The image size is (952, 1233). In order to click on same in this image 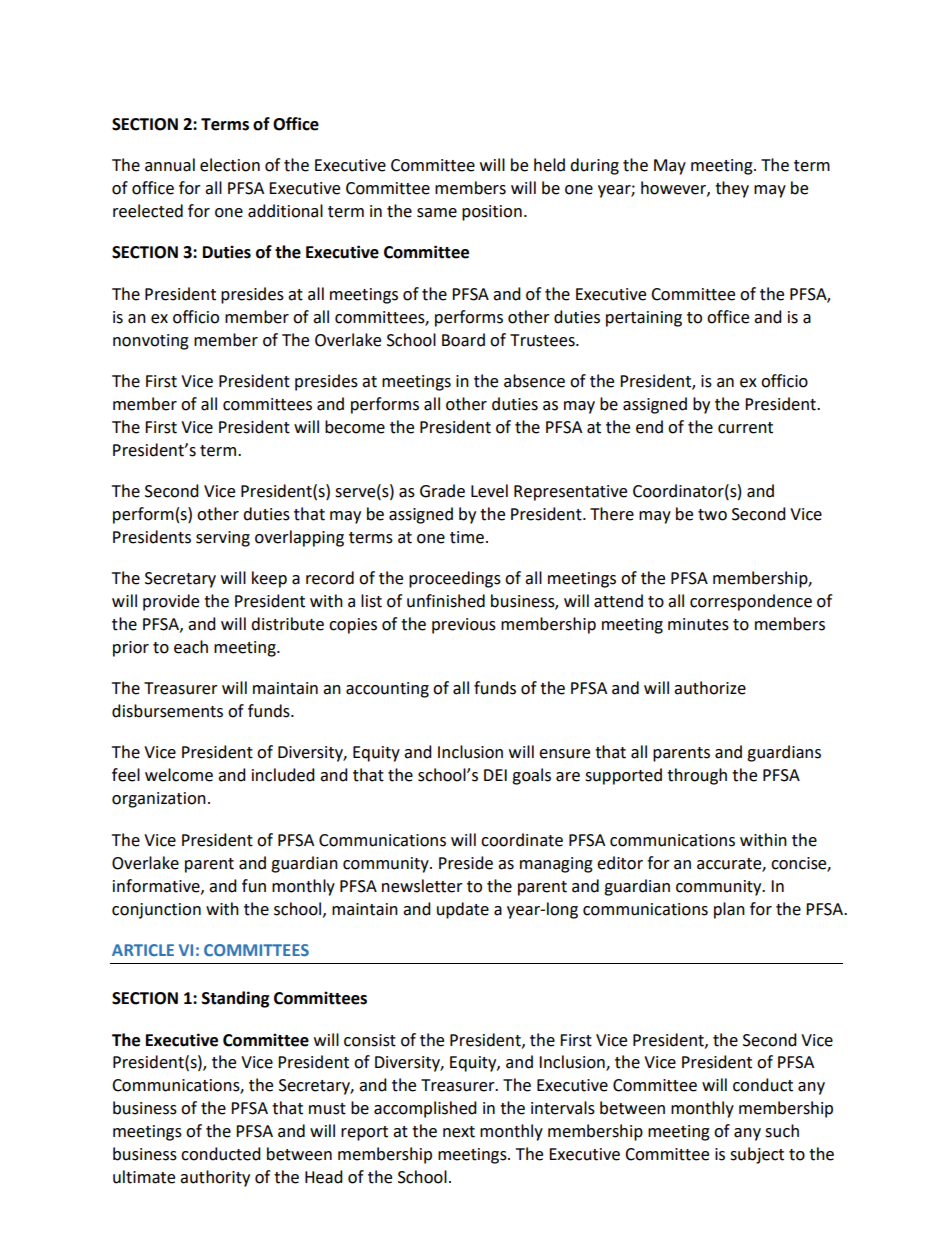, I will do `click(437, 213)`.
